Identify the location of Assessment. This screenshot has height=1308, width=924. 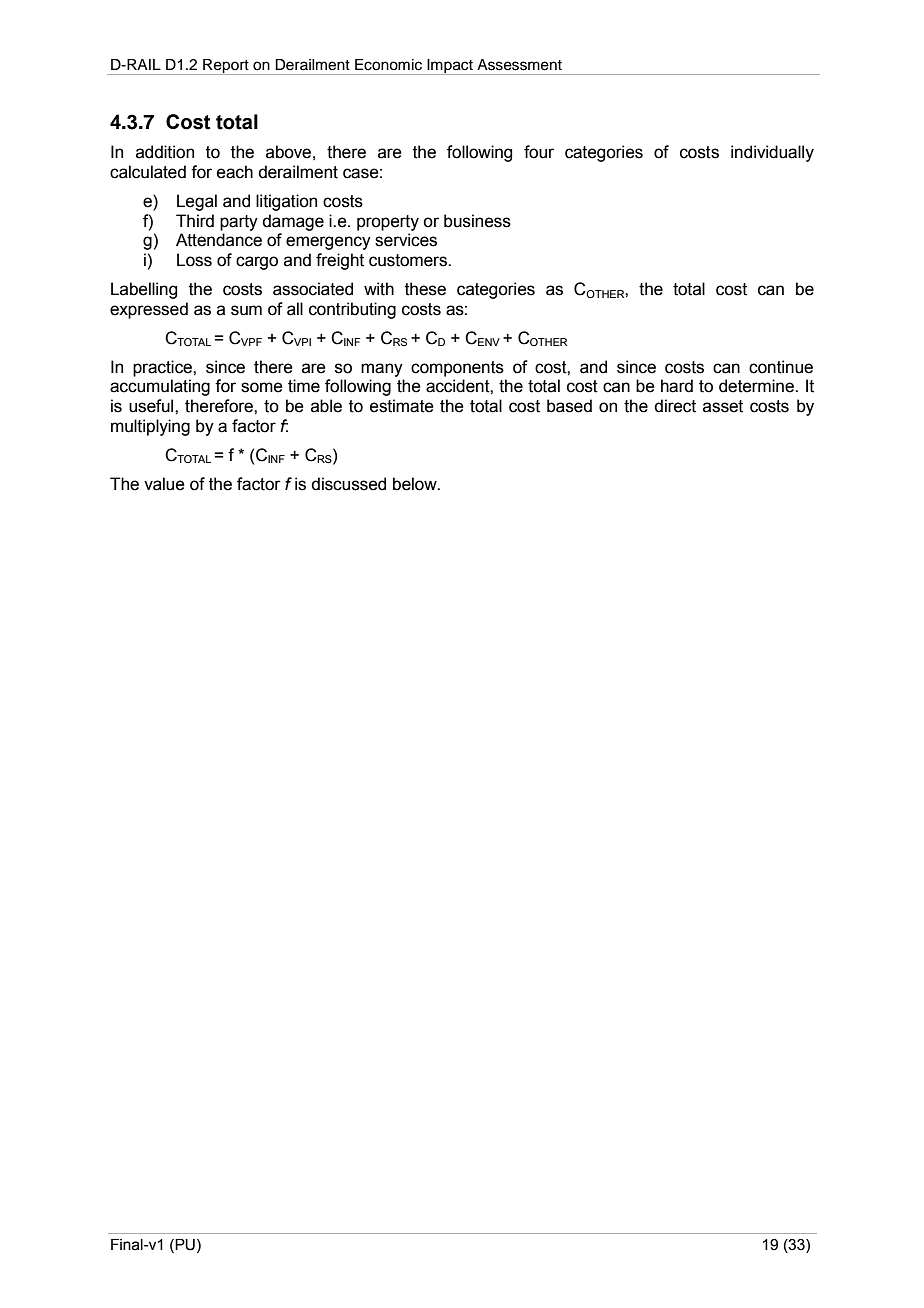
(519, 65).
